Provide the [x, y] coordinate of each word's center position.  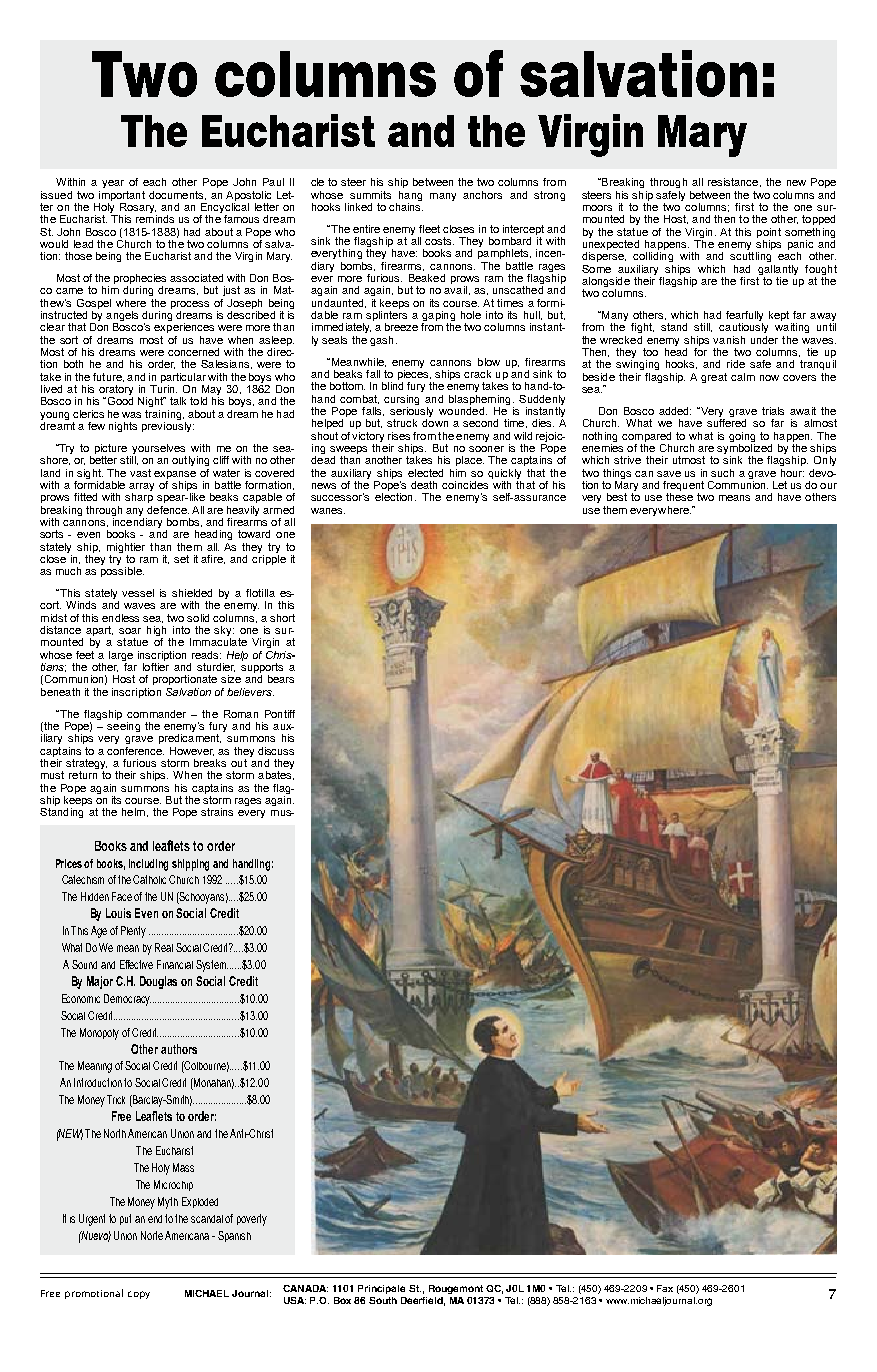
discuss [276, 751]
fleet [429, 229]
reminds [155, 219]
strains [217, 812]
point [769, 233]
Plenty [133, 932]
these [679, 497]
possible [122, 572]
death [424, 485]
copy [139, 1295]
